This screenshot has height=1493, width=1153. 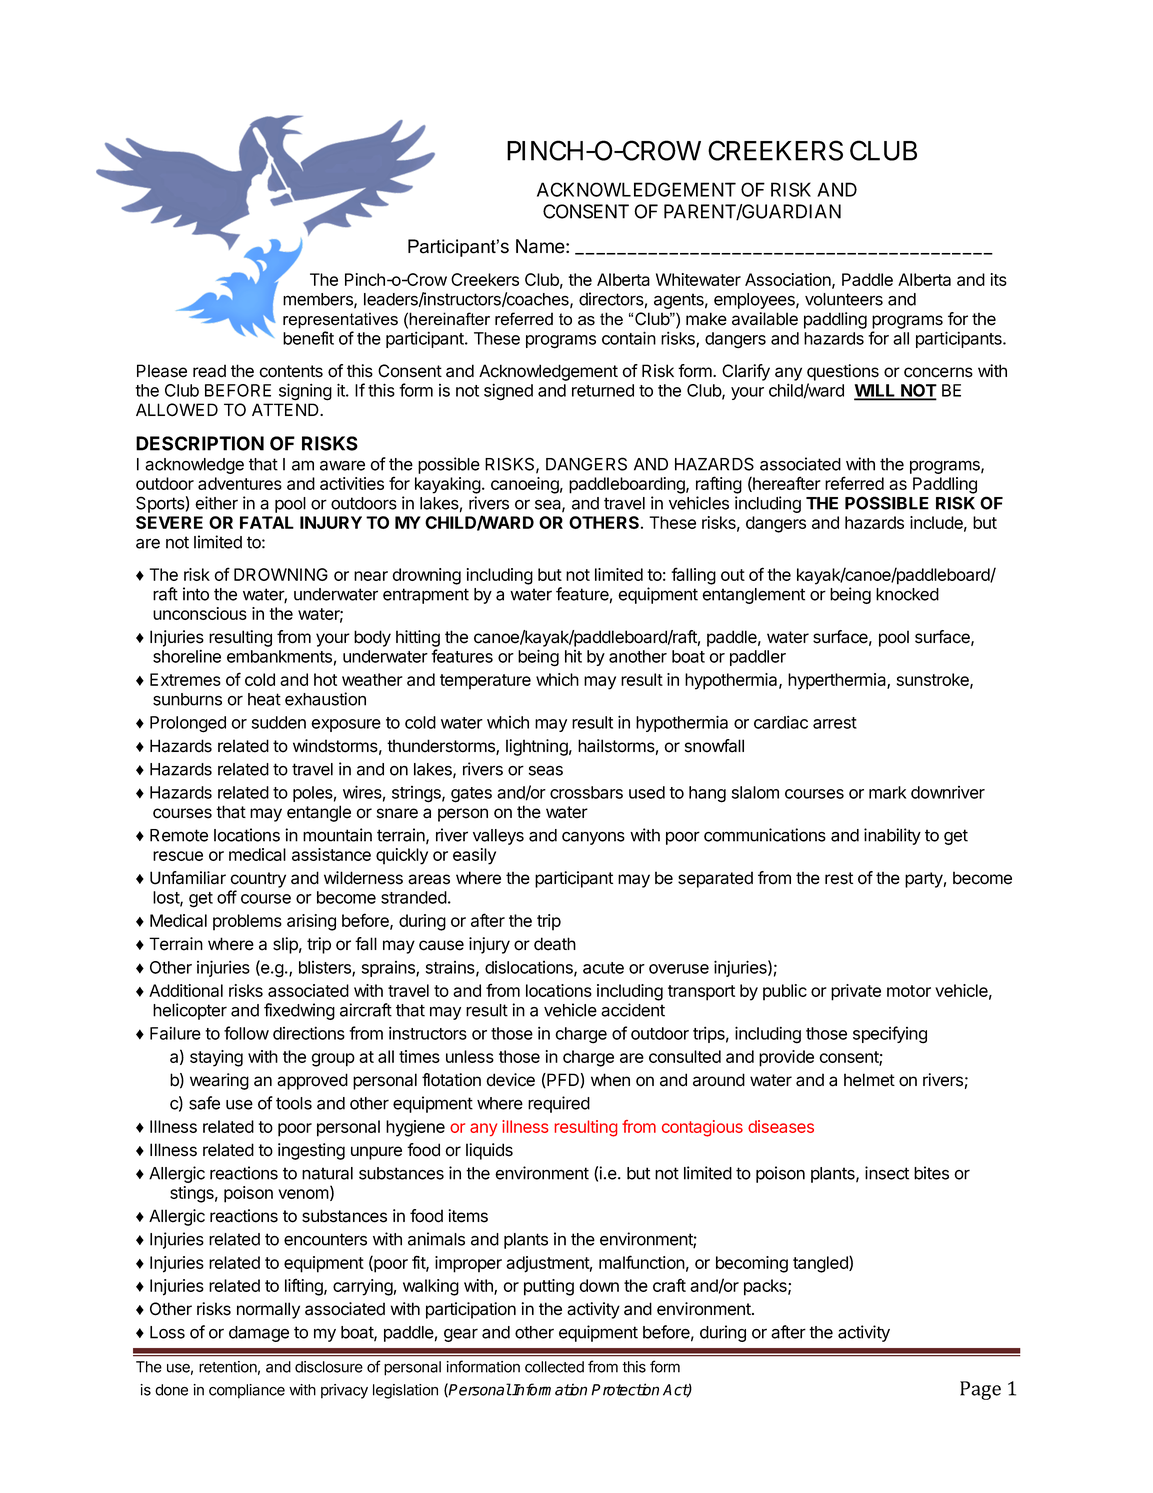 I want to click on benefit, so click(x=308, y=338).
